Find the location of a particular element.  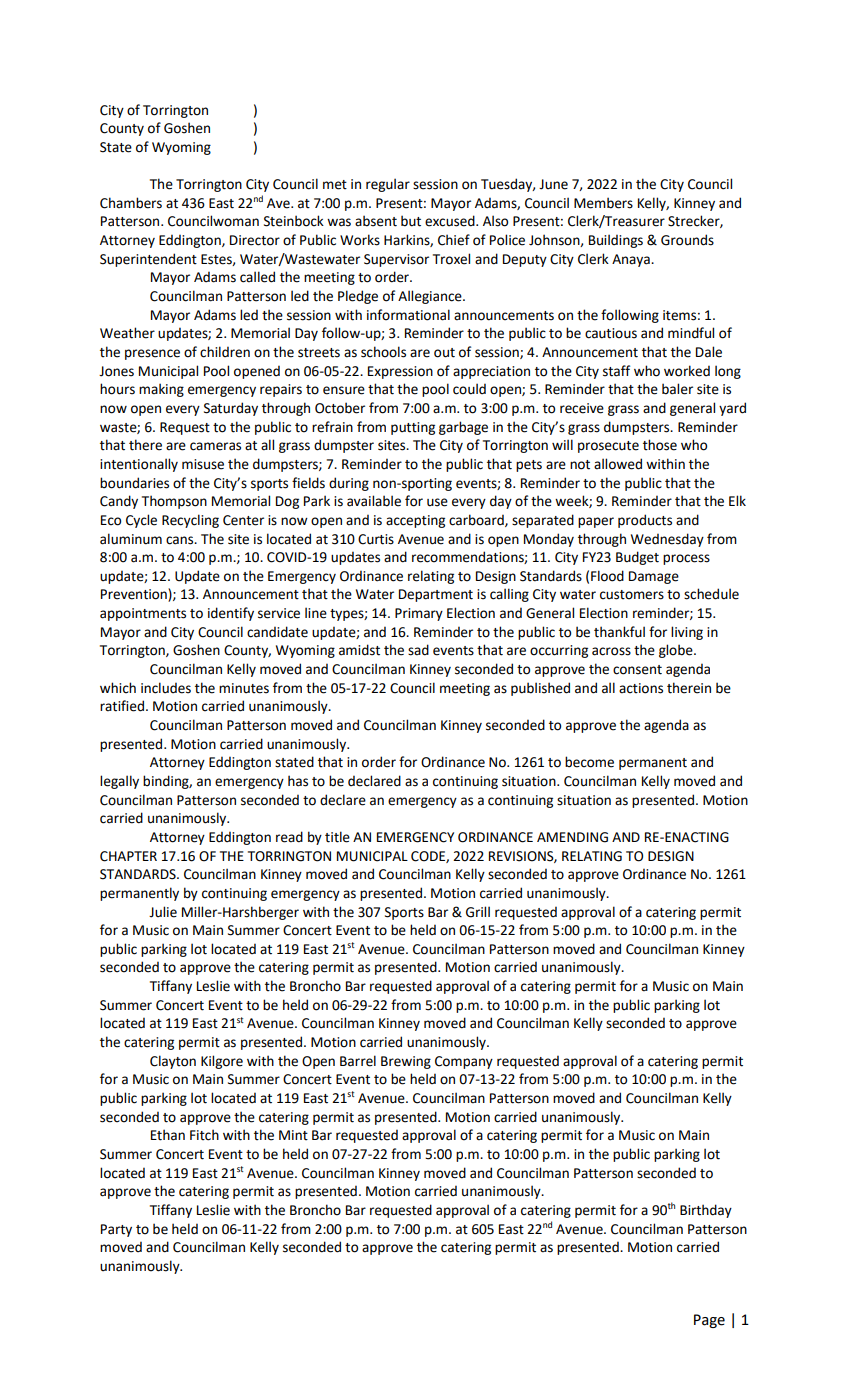

Grounds is located at coordinates (687, 240).
